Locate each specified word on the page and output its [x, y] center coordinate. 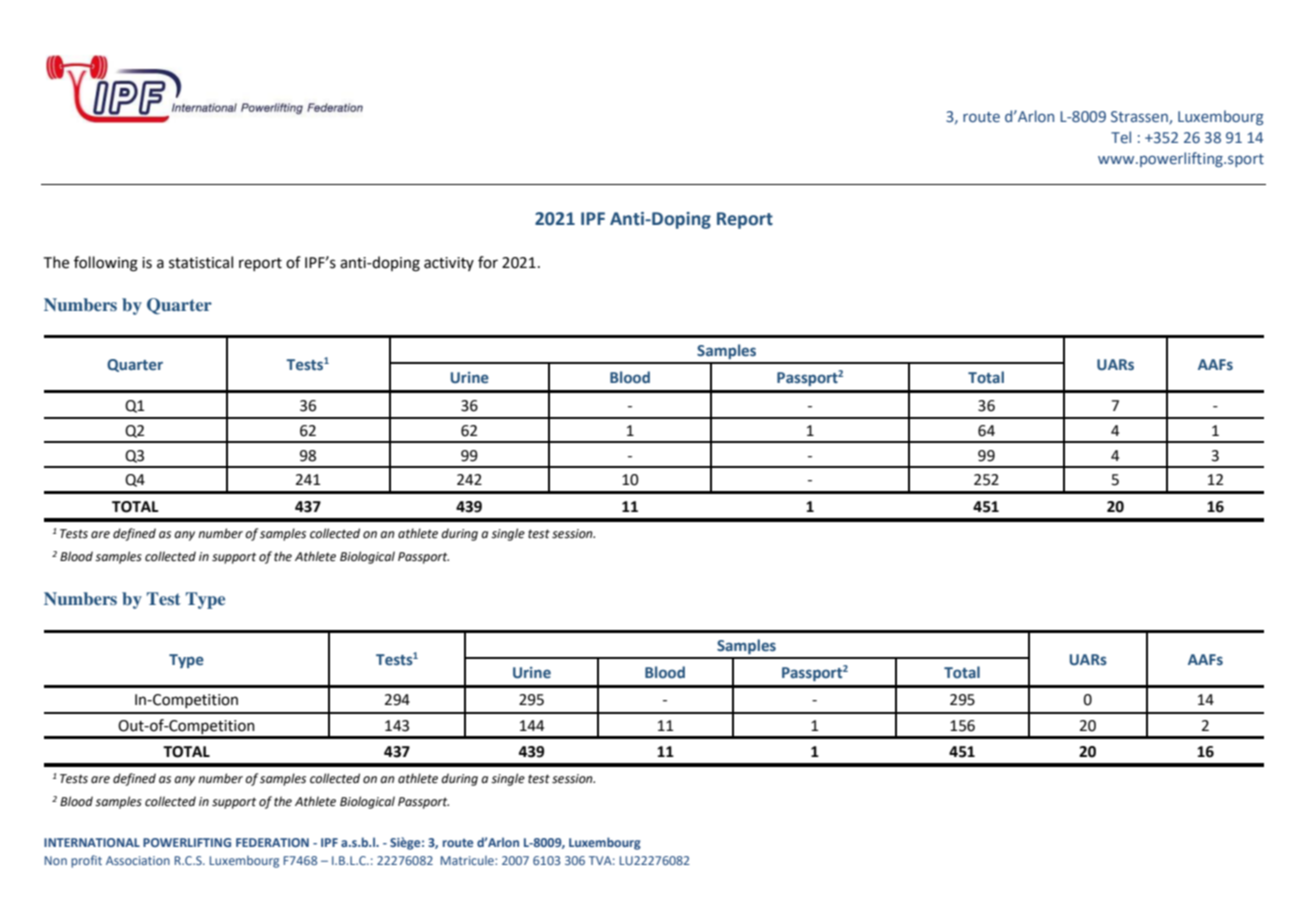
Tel [1121, 137]
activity [449, 264]
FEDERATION [272, 842]
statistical [201, 262]
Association [138, 860]
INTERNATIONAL [92, 842]
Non [56, 860]
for [488, 262]
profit [86, 861]
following [106, 264]
